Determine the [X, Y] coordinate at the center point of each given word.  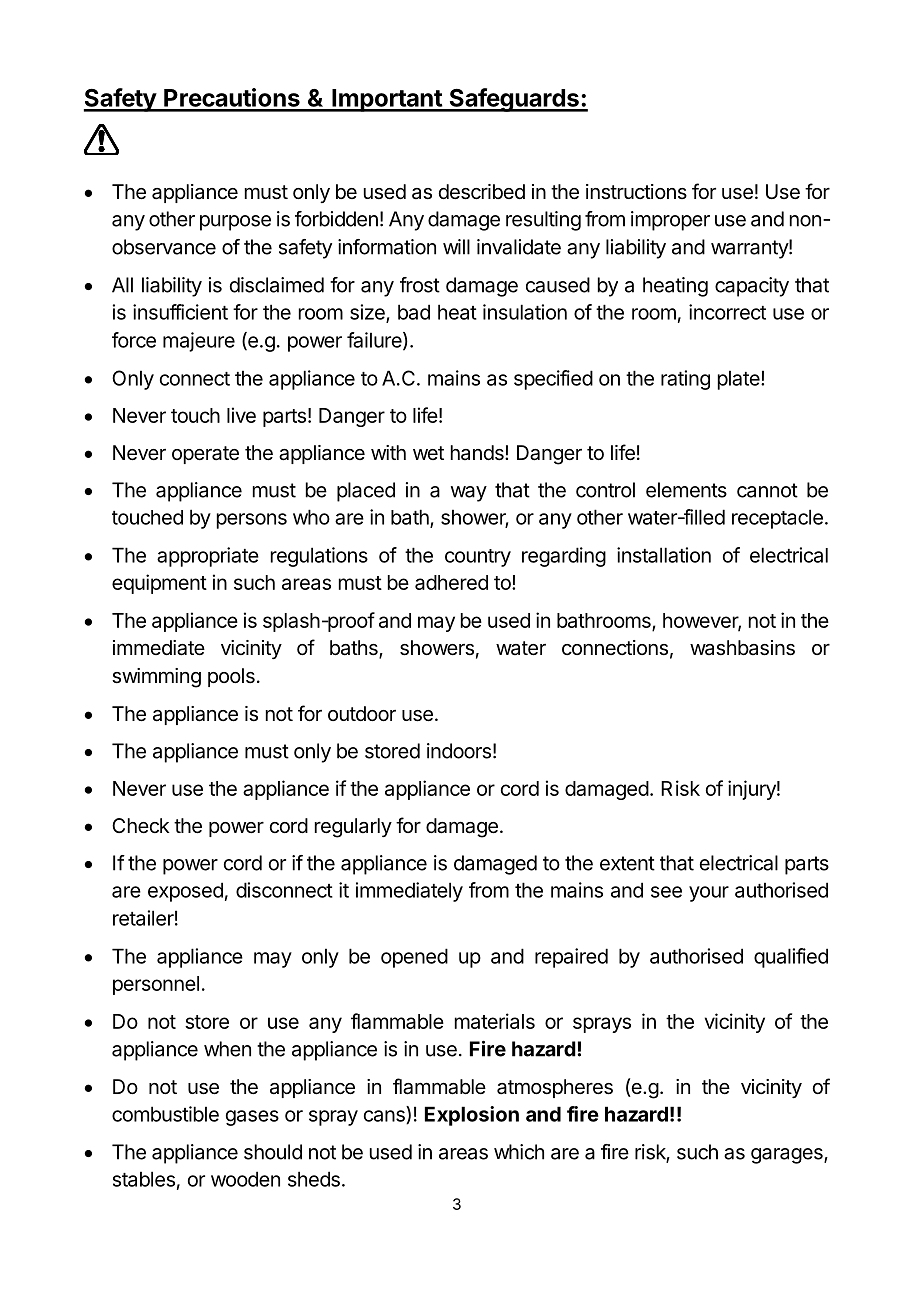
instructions [636, 192]
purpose [235, 223]
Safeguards [514, 100]
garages [788, 1156]
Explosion [472, 1116]
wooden [245, 1179]
